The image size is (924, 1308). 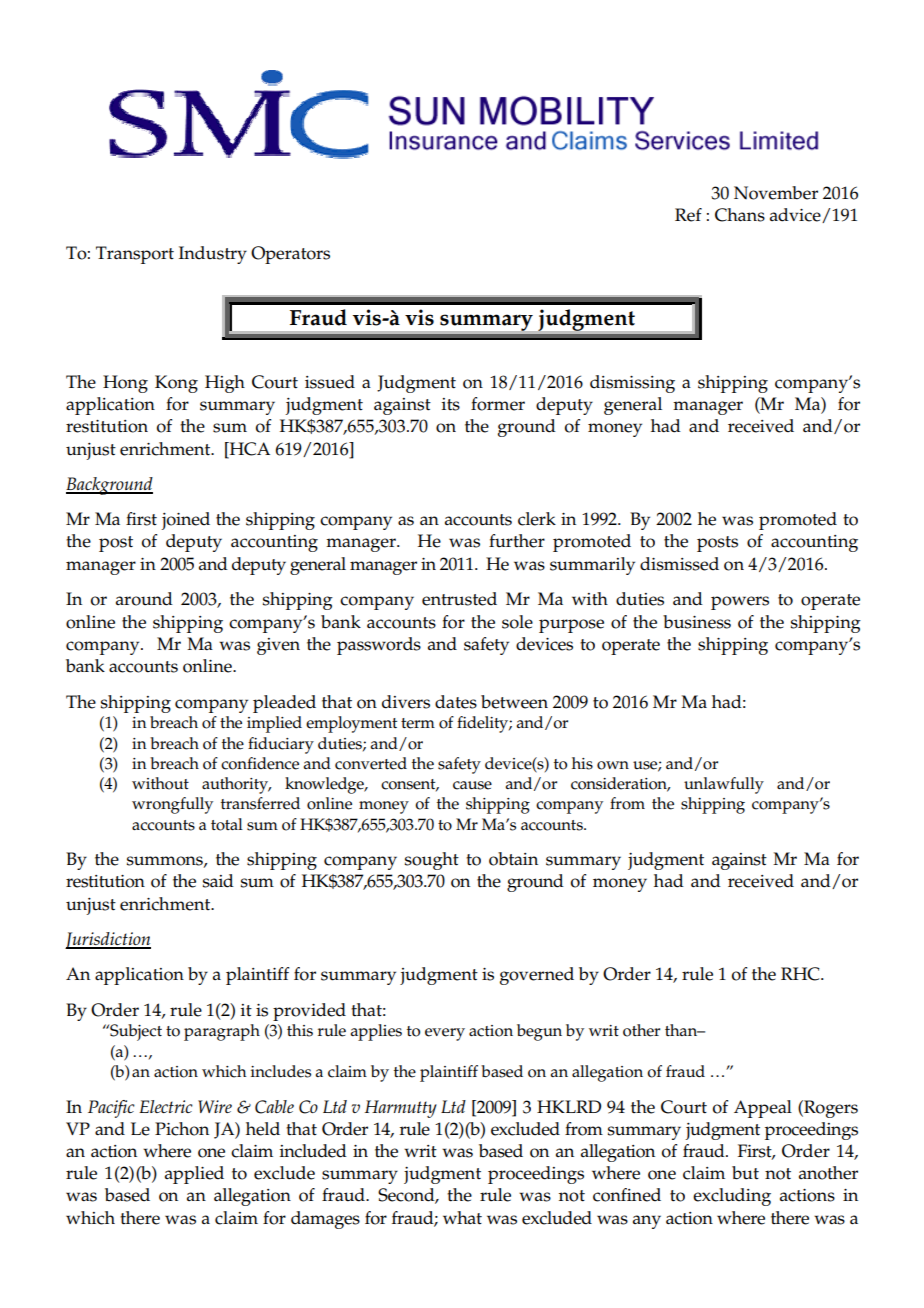 I want to click on Operators, so click(x=290, y=255).
